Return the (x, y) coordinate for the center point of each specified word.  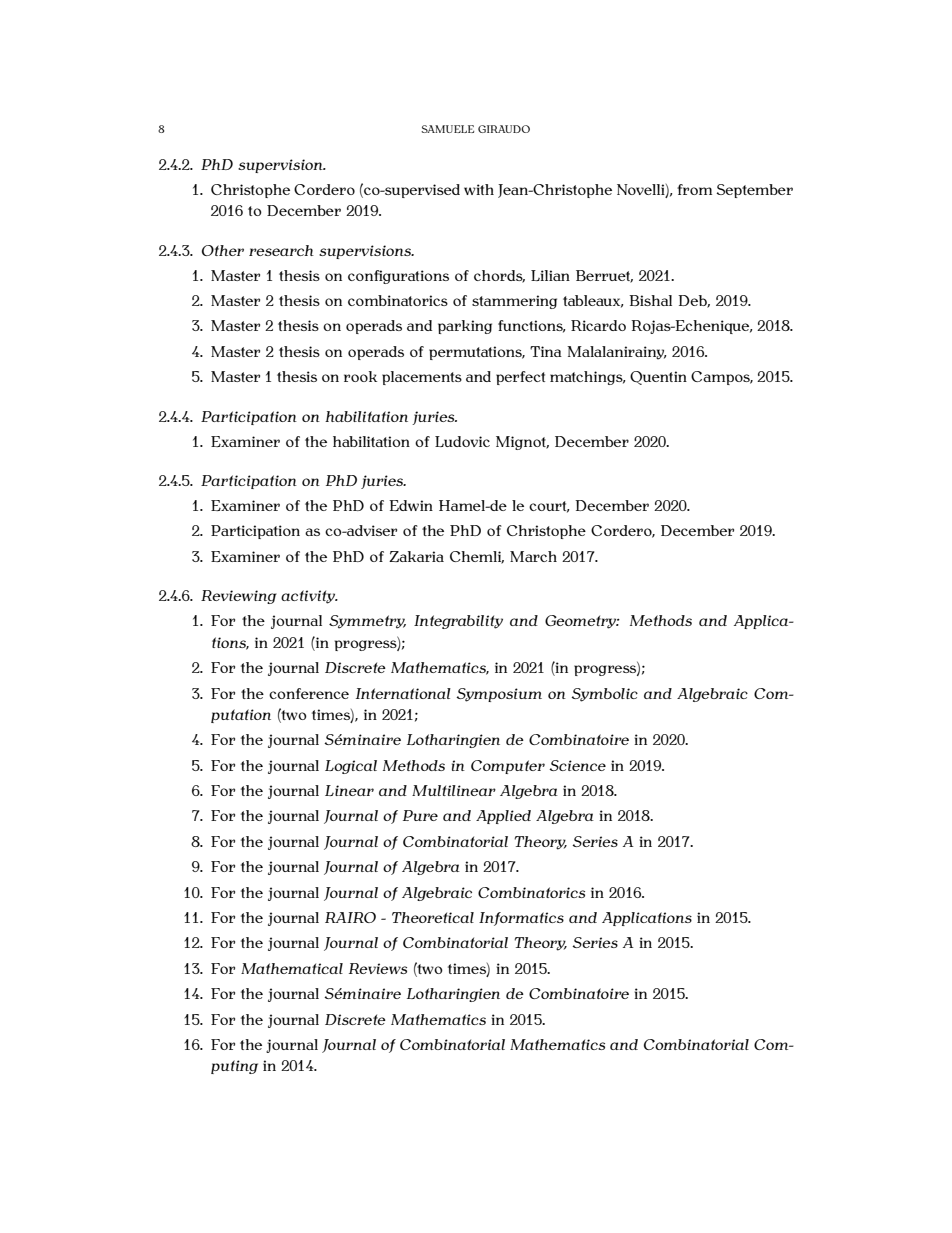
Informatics (521, 919)
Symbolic (604, 695)
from (694, 189)
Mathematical (292, 968)
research (281, 250)
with (479, 189)
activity (309, 597)
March (533, 556)
